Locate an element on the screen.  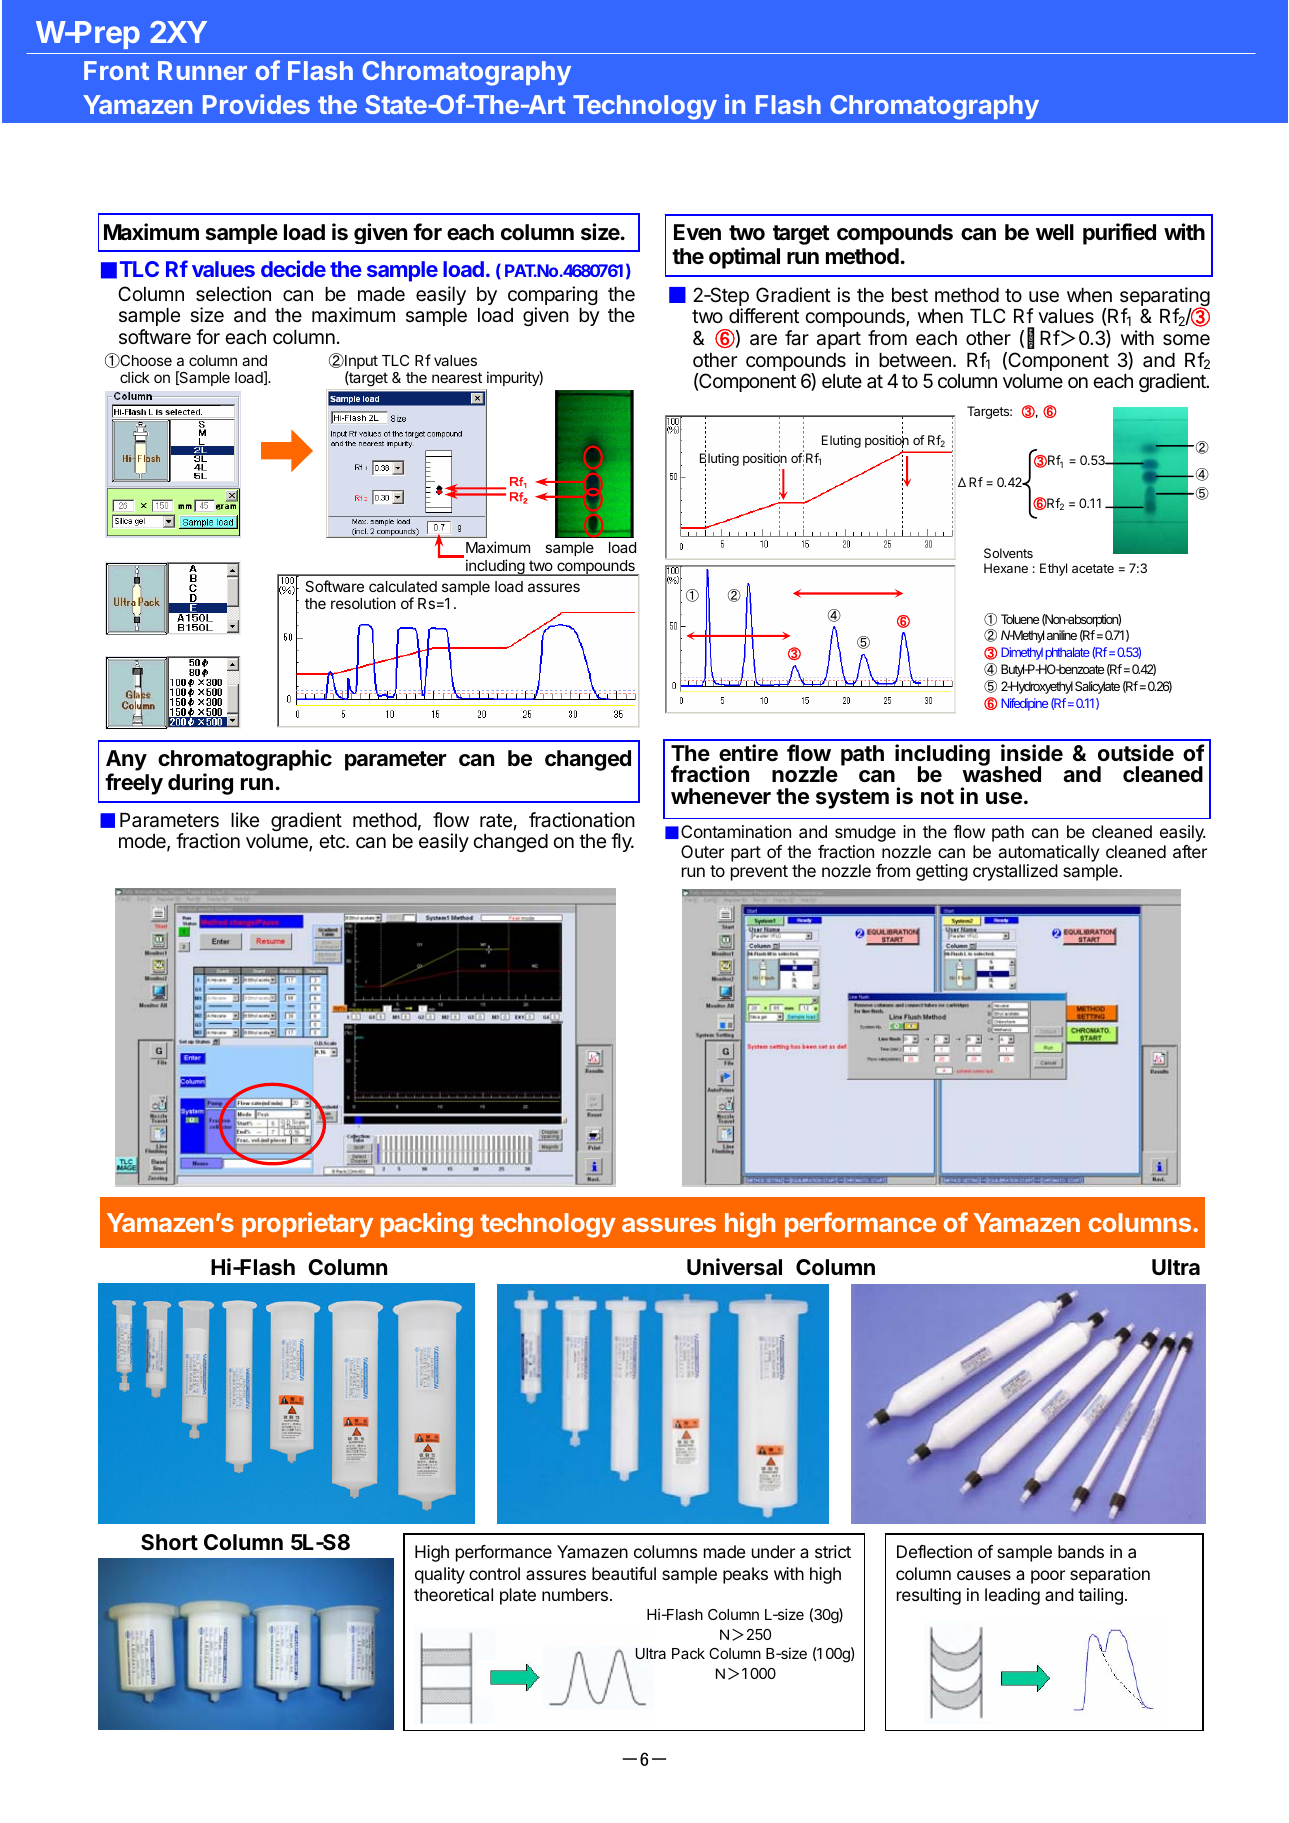
Universal is located at coordinates (734, 1267).
